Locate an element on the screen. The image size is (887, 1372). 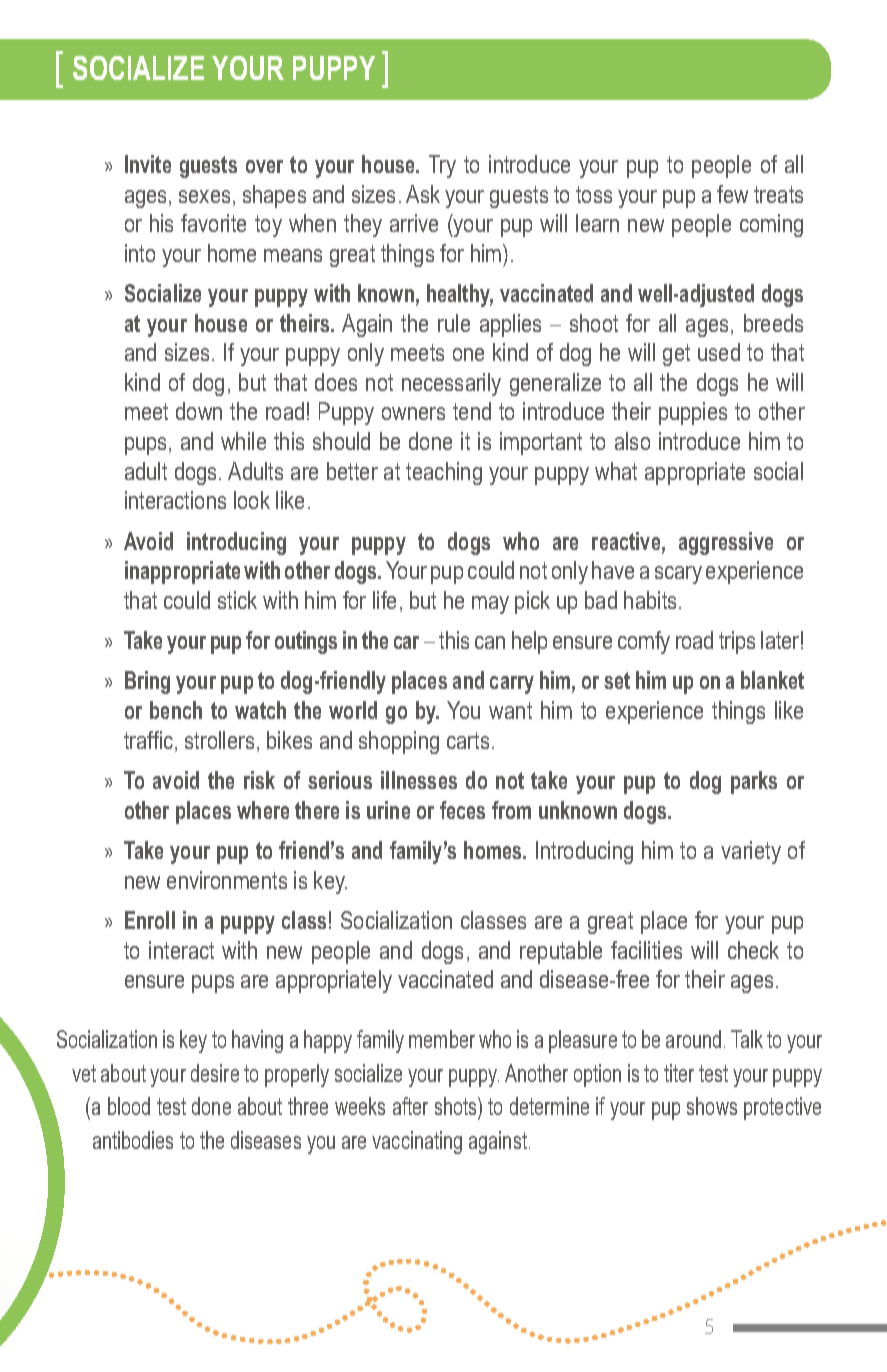
owners is located at coordinates (413, 413).
